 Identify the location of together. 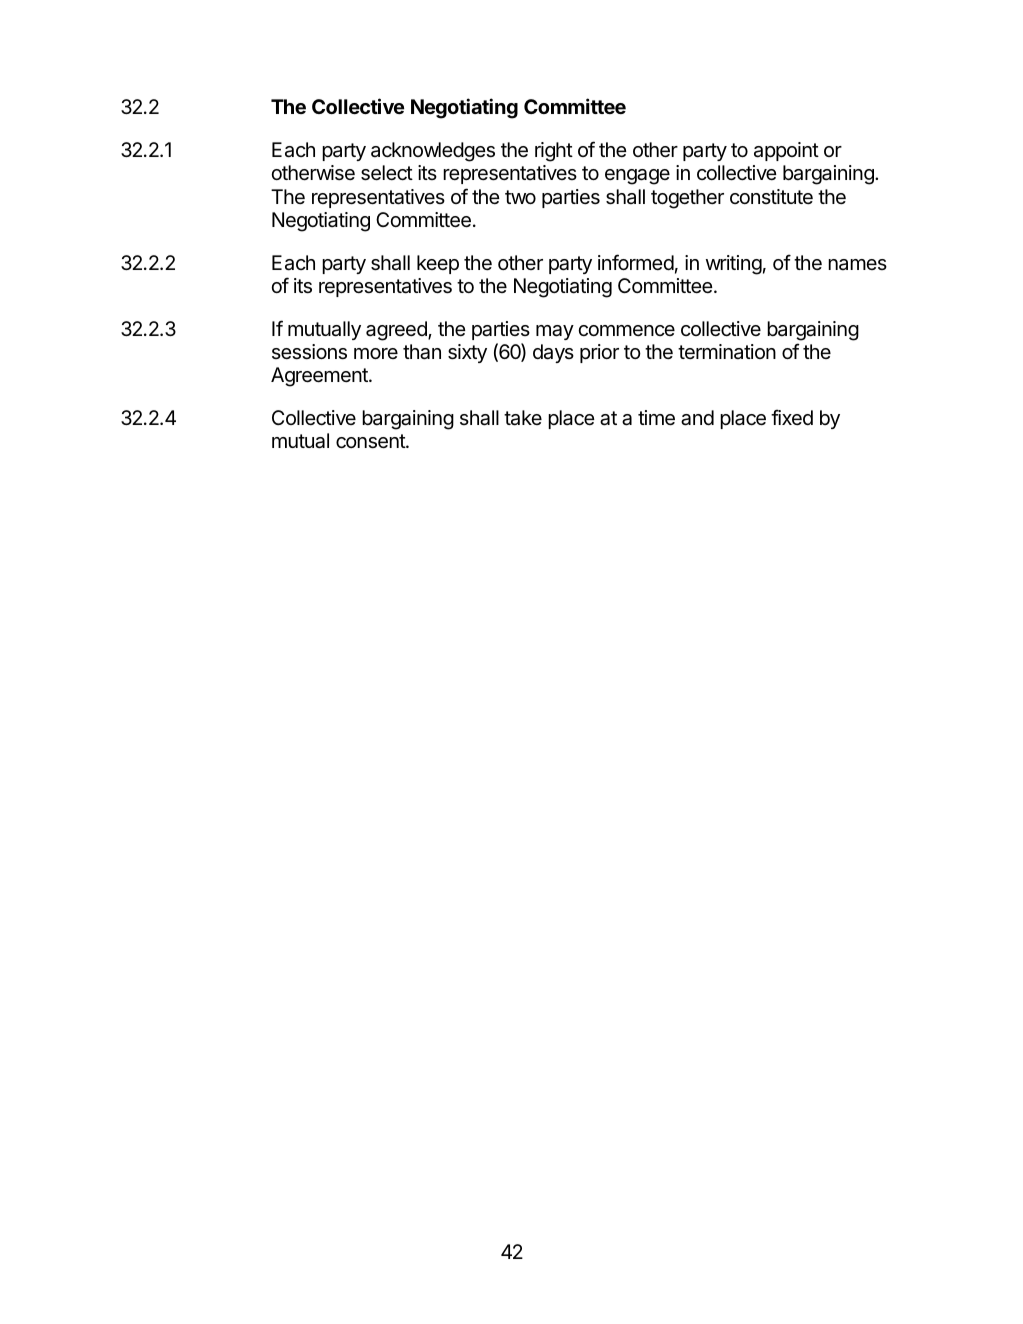
(687, 199).
